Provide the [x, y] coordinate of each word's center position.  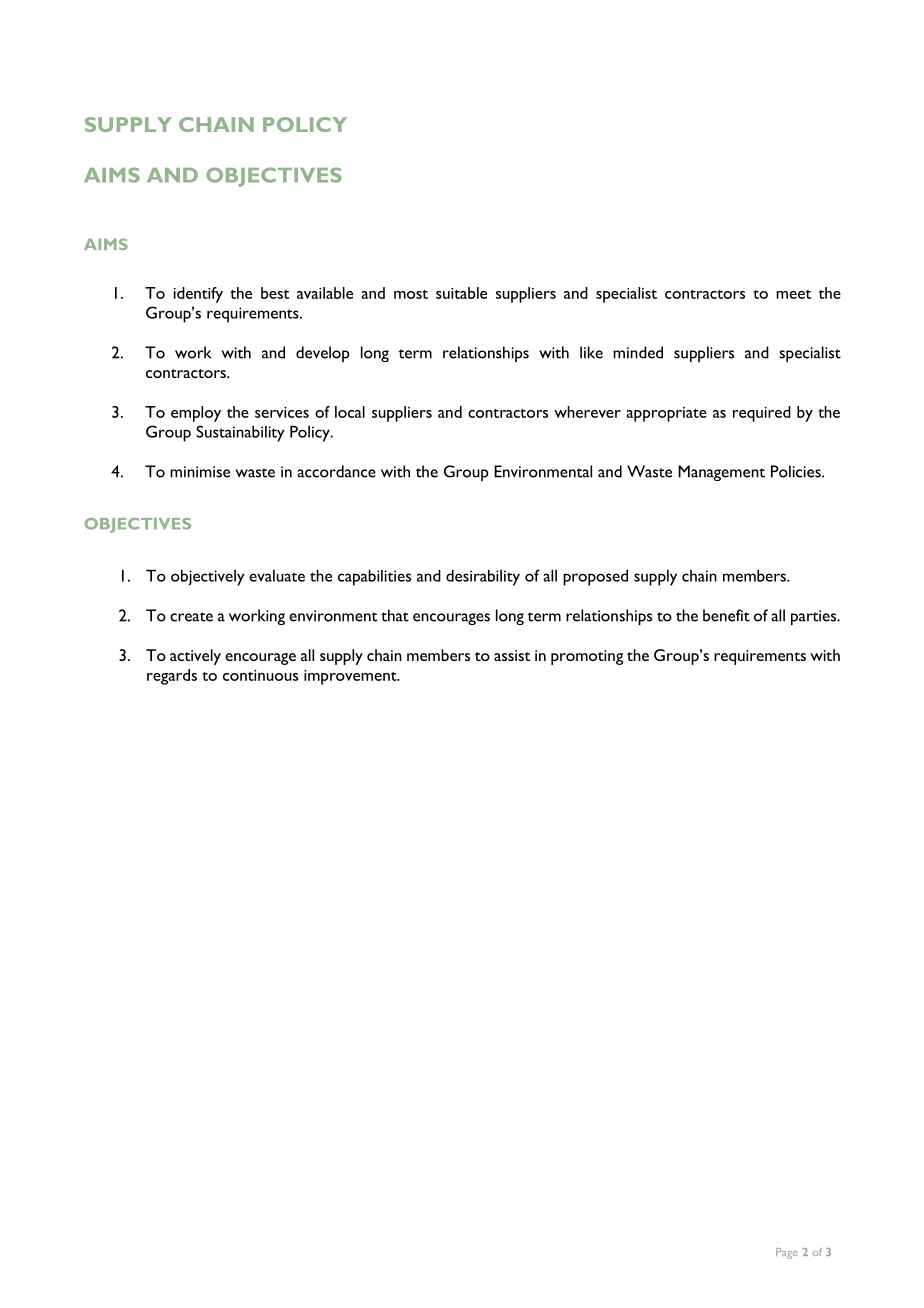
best [275, 293]
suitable [461, 293]
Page [787, 1253]
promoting [587, 657]
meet [793, 294]
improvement [351, 677]
